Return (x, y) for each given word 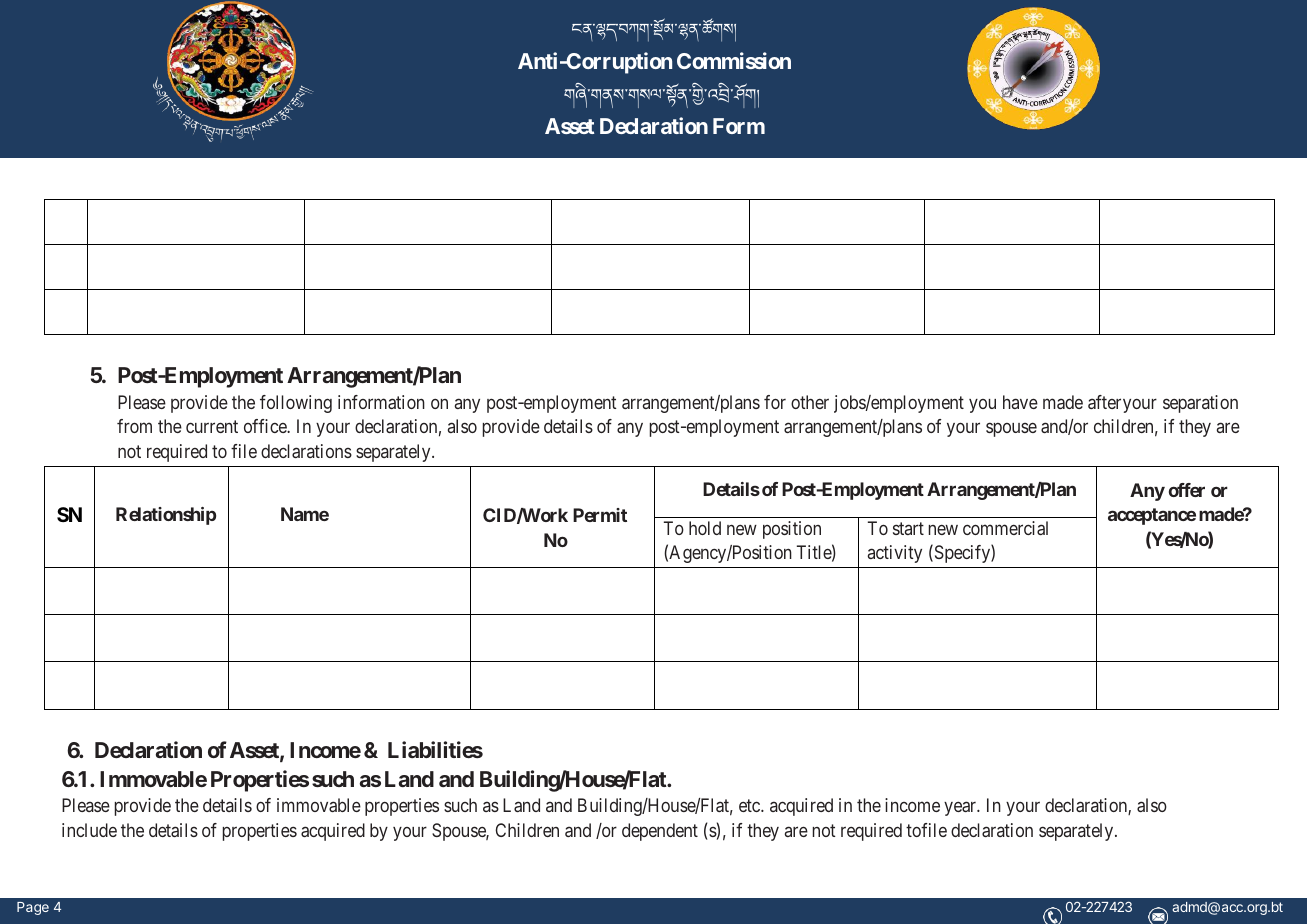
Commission (734, 60)
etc (750, 806)
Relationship (166, 516)
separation (1200, 404)
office (266, 426)
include (89, 830)
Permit (600, 515)
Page (33, 908)
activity (895, 554)
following (296, 404)
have (1020, 402)
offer (1187, 490)
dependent (660, 832)
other (810, 402)
